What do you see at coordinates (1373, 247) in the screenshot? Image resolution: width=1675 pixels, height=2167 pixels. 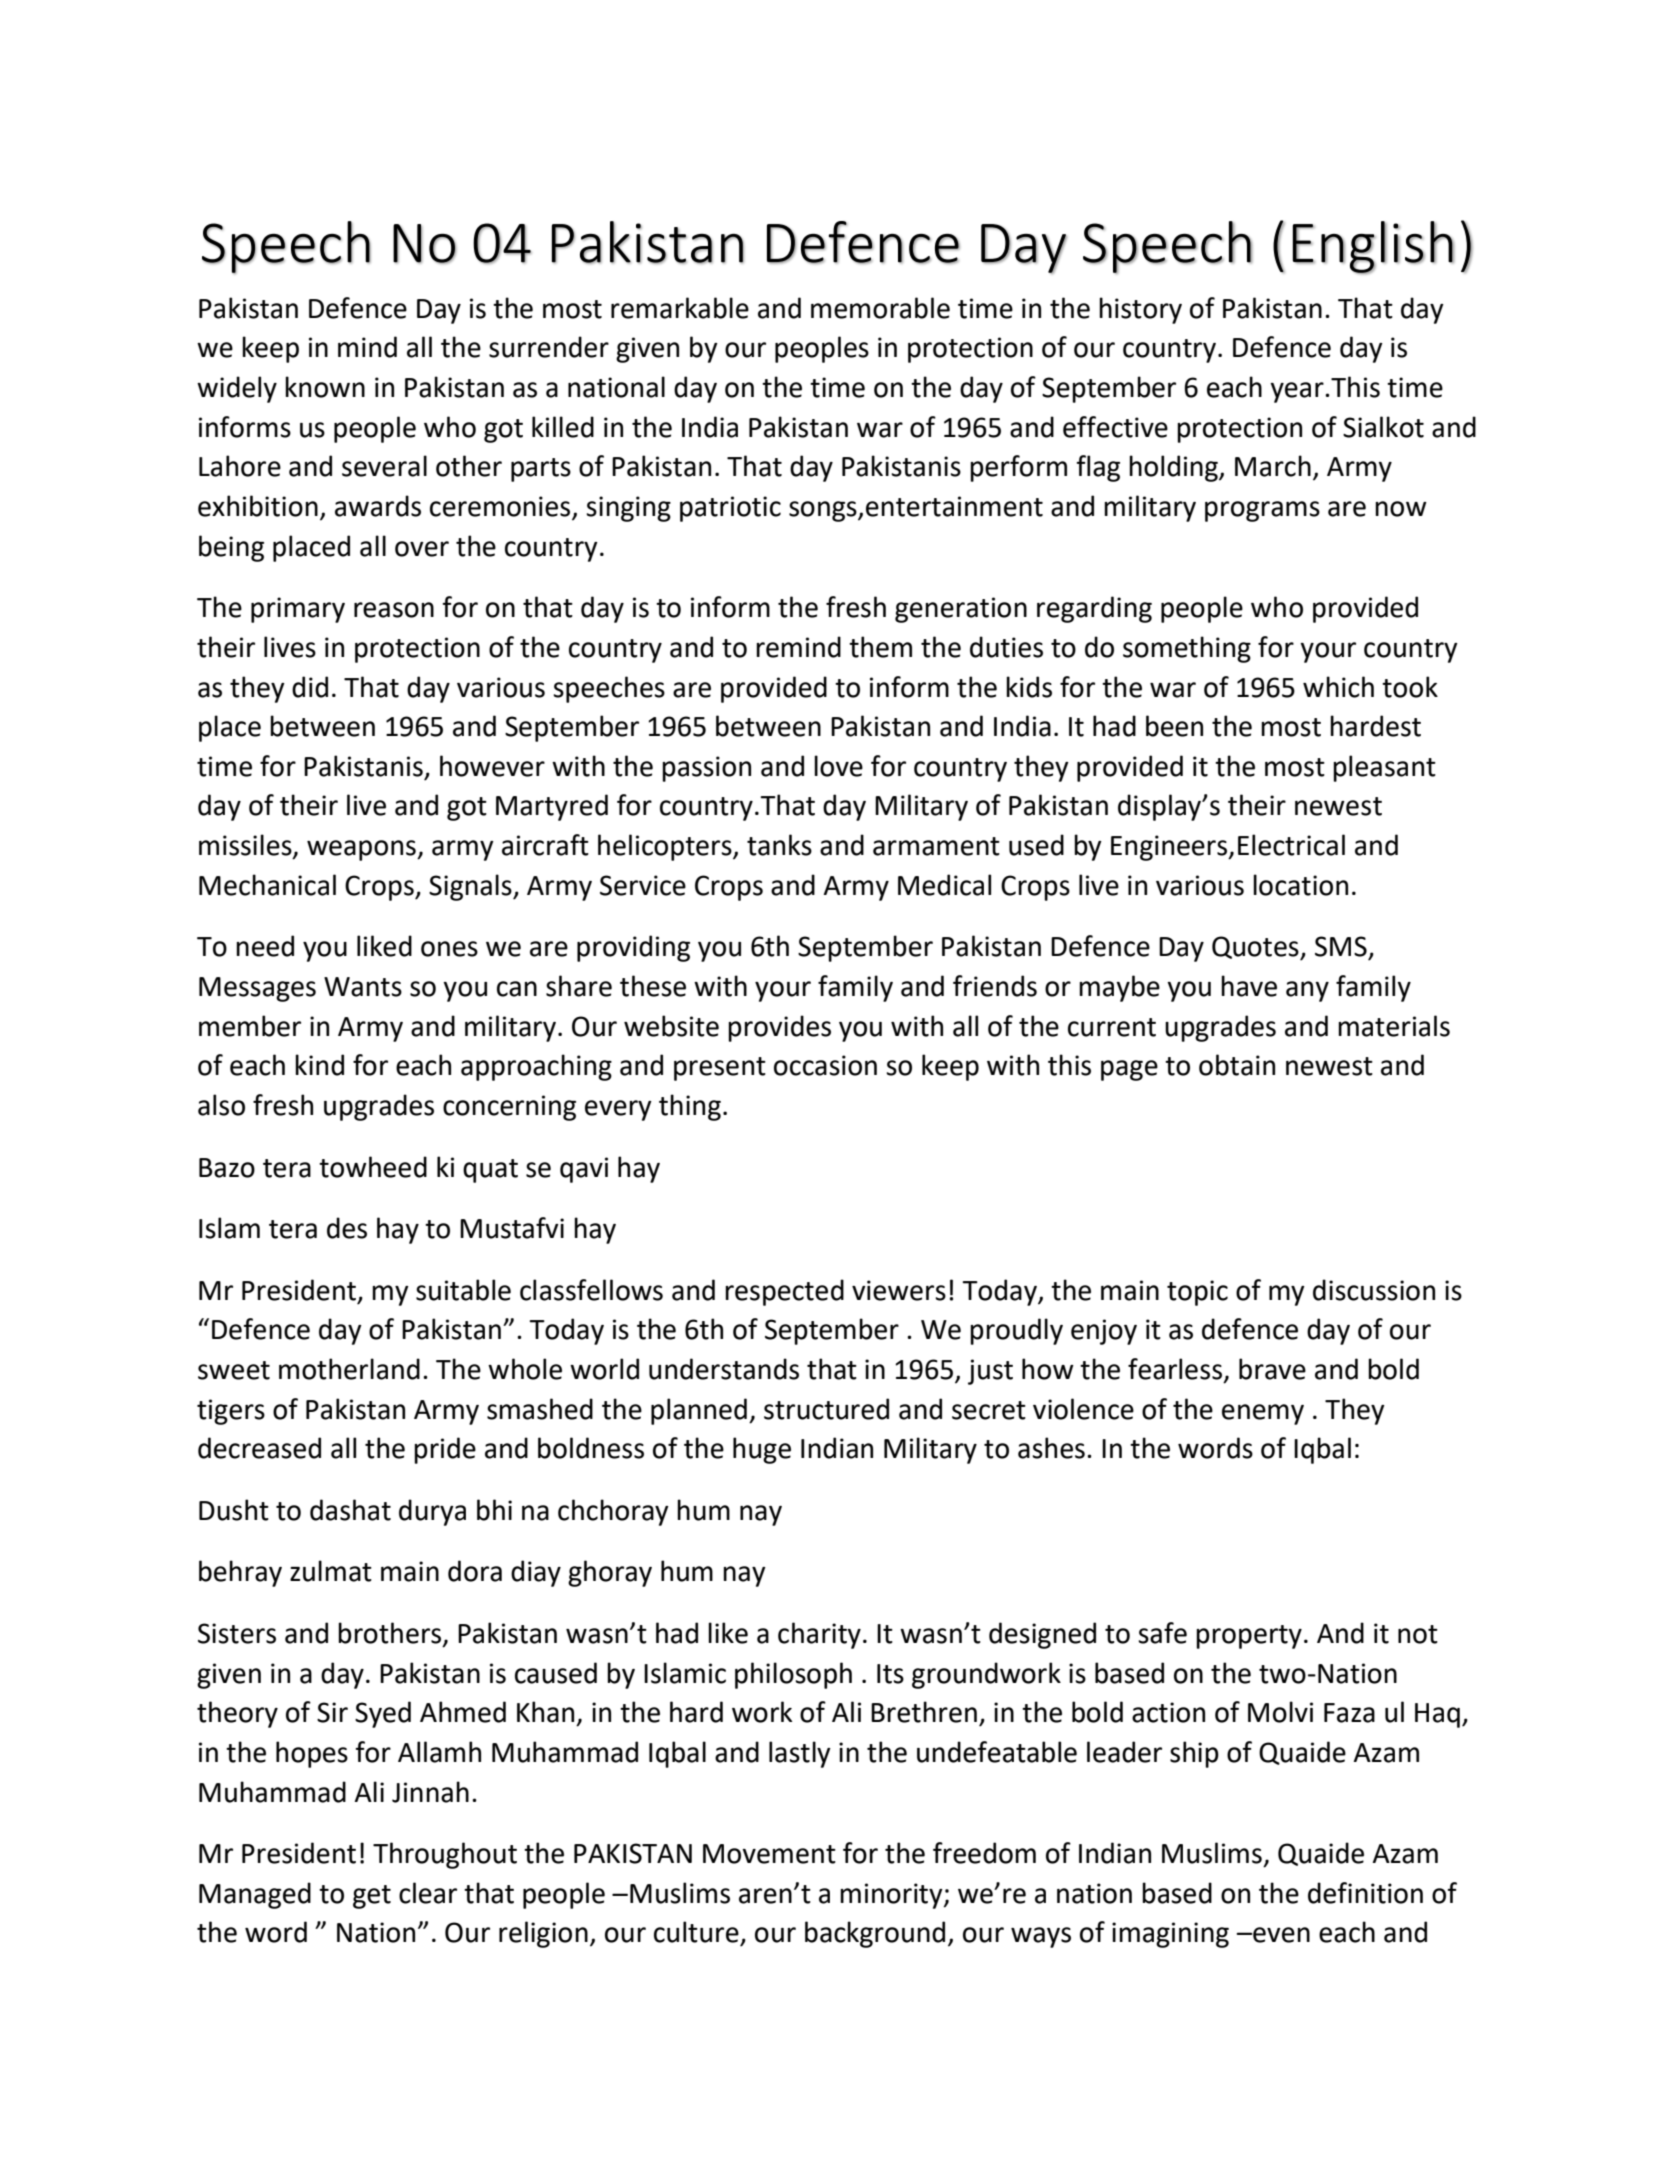 I see `English` at bounding box center [1373, 247].
